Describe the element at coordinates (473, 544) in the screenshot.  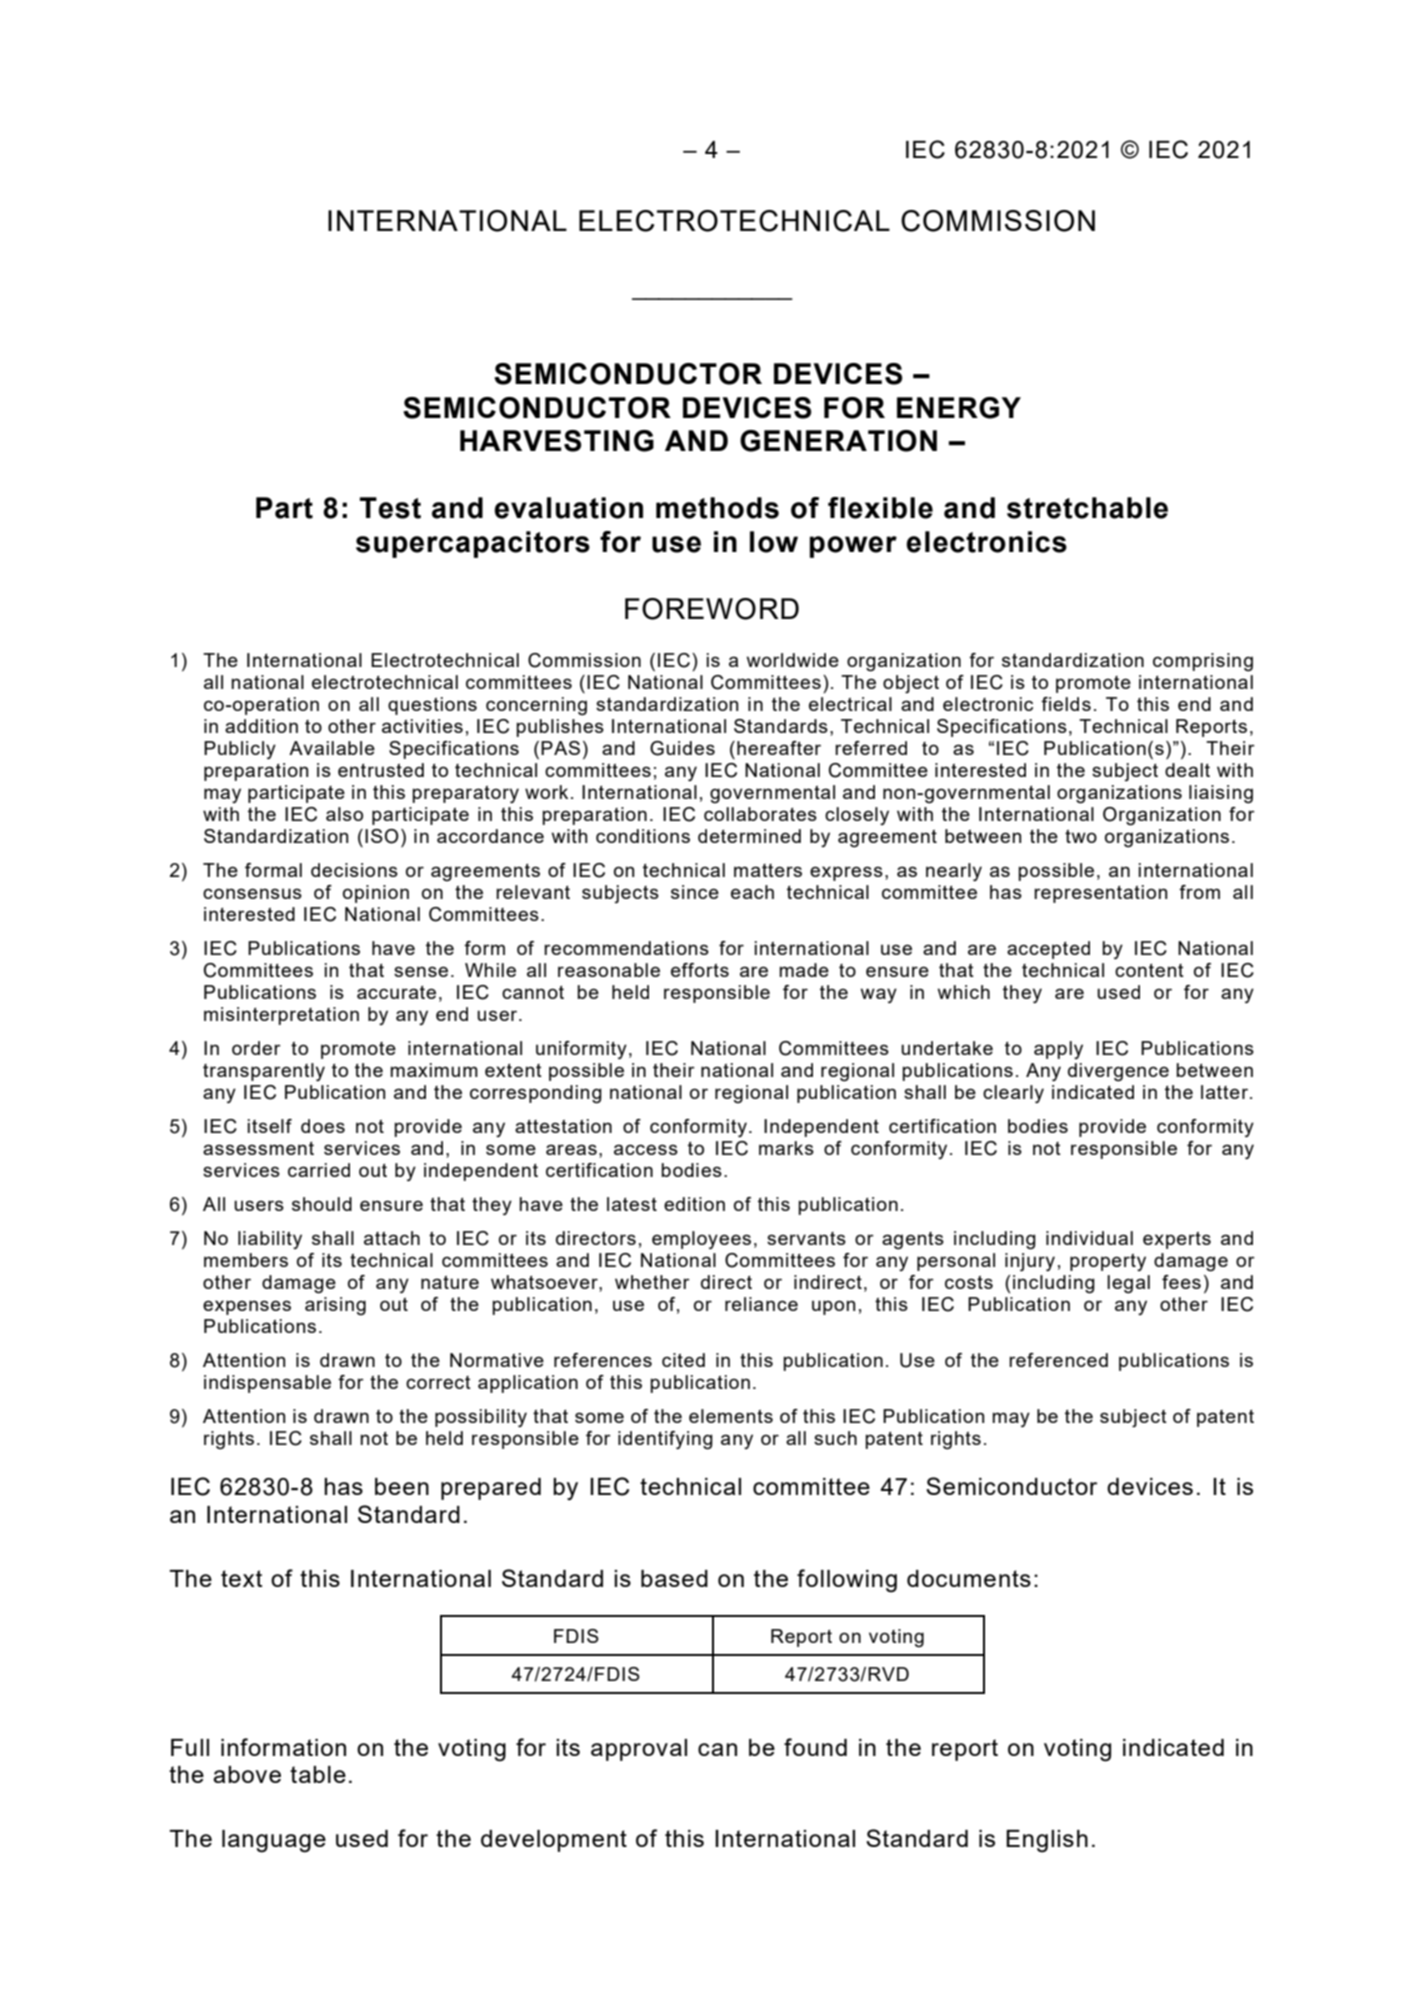
I see `supercapacitors` at that location.
